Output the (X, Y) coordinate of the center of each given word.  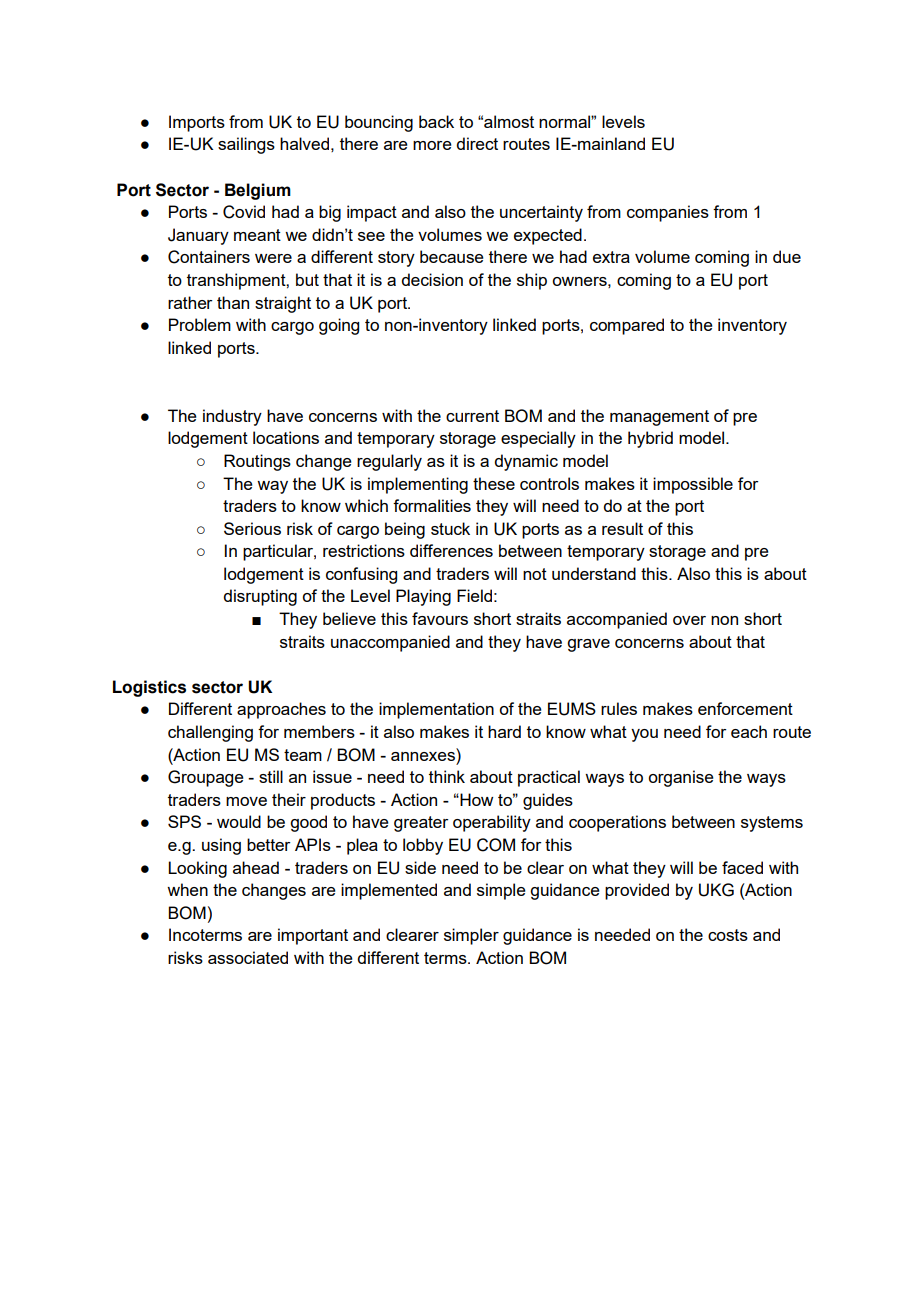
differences (451, 550)
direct (477, 143)
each (749, 731)
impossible (693, 485)
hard (504, 731)
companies (668, 213)
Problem (200, 324)
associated (248, 957)
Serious (252, 528)
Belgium (258, 191)
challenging (210, 733)
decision (432, 279)
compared (627, 326)
